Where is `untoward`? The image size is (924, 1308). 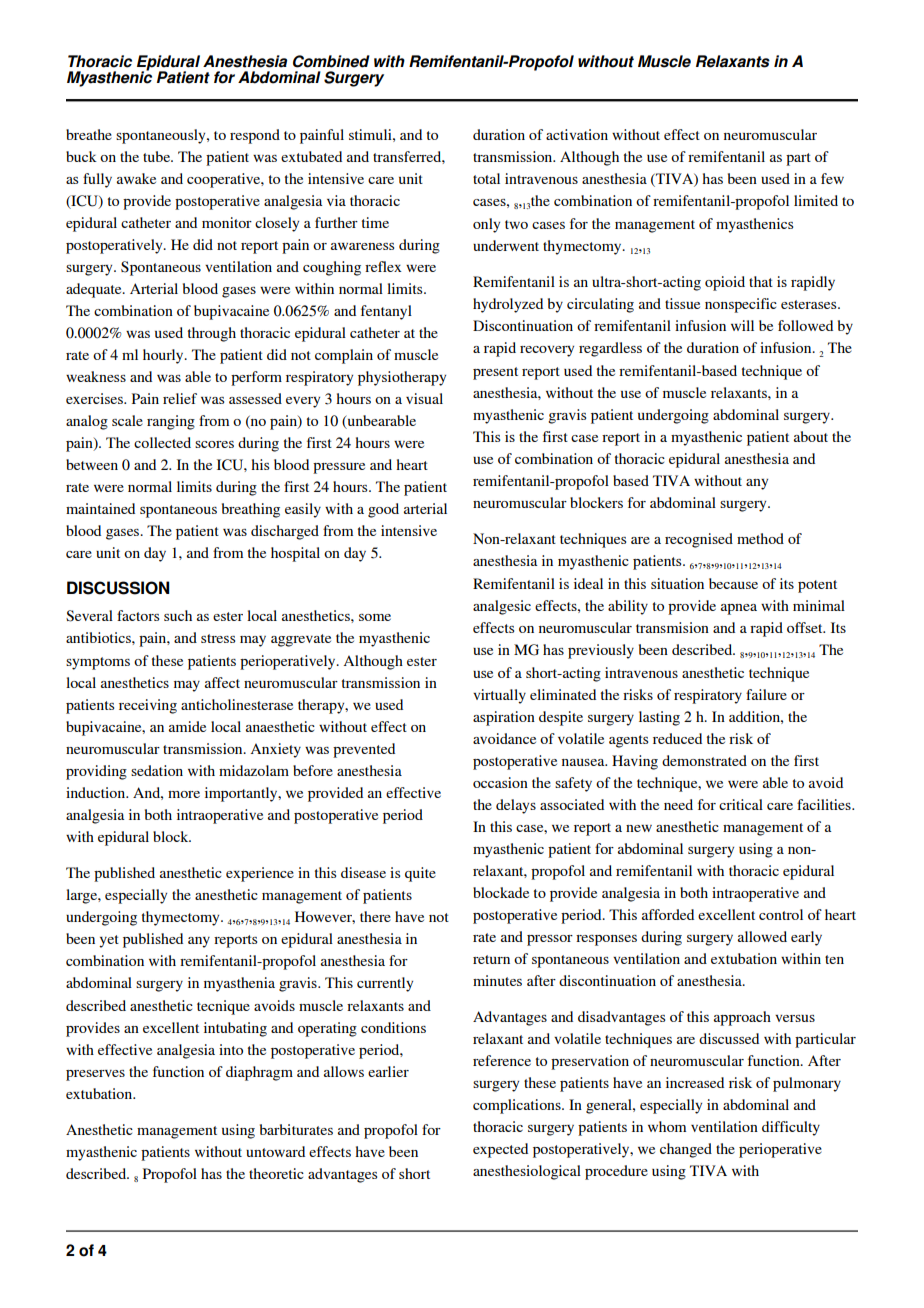
untoward is located at coordinates (275, 1151).
